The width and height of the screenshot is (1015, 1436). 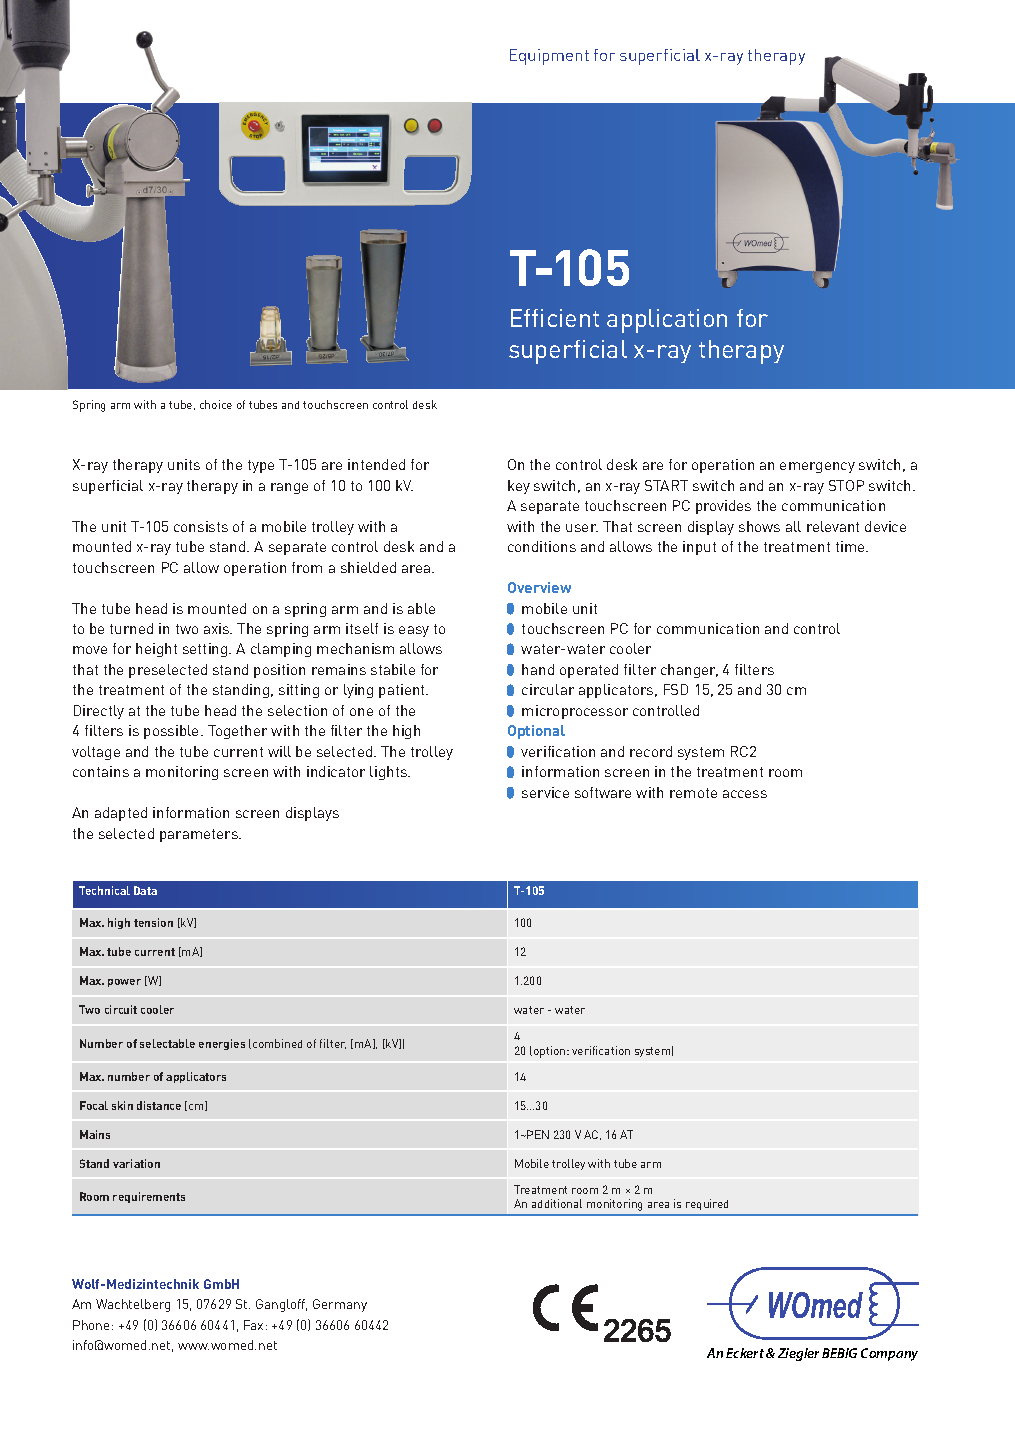 I want to click on key, so click(x=519, y=487).
